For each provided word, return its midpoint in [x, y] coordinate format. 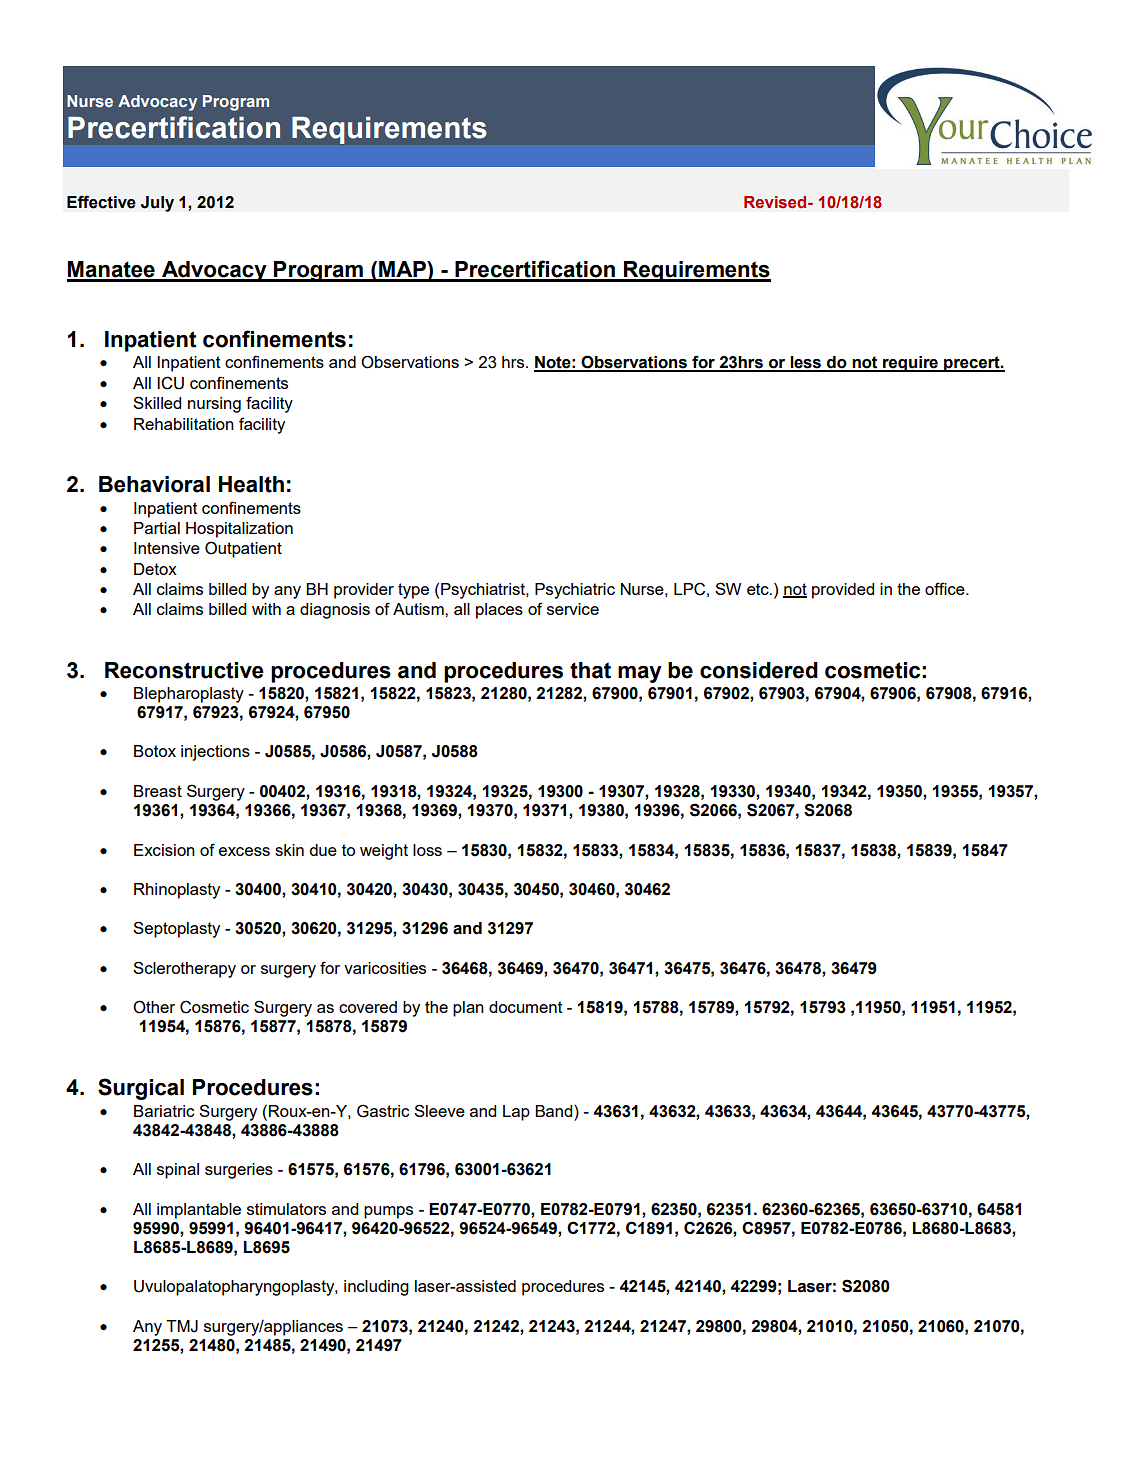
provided [843, 591]
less [806, 363]
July [157, 204]
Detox [155, 569]
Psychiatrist [484, 591]
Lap [516, 1113]
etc [759, 589]
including [376, 1288]
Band [555, 1111]
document [526, 1007]
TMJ [182, 1326]
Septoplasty [176, 929]
